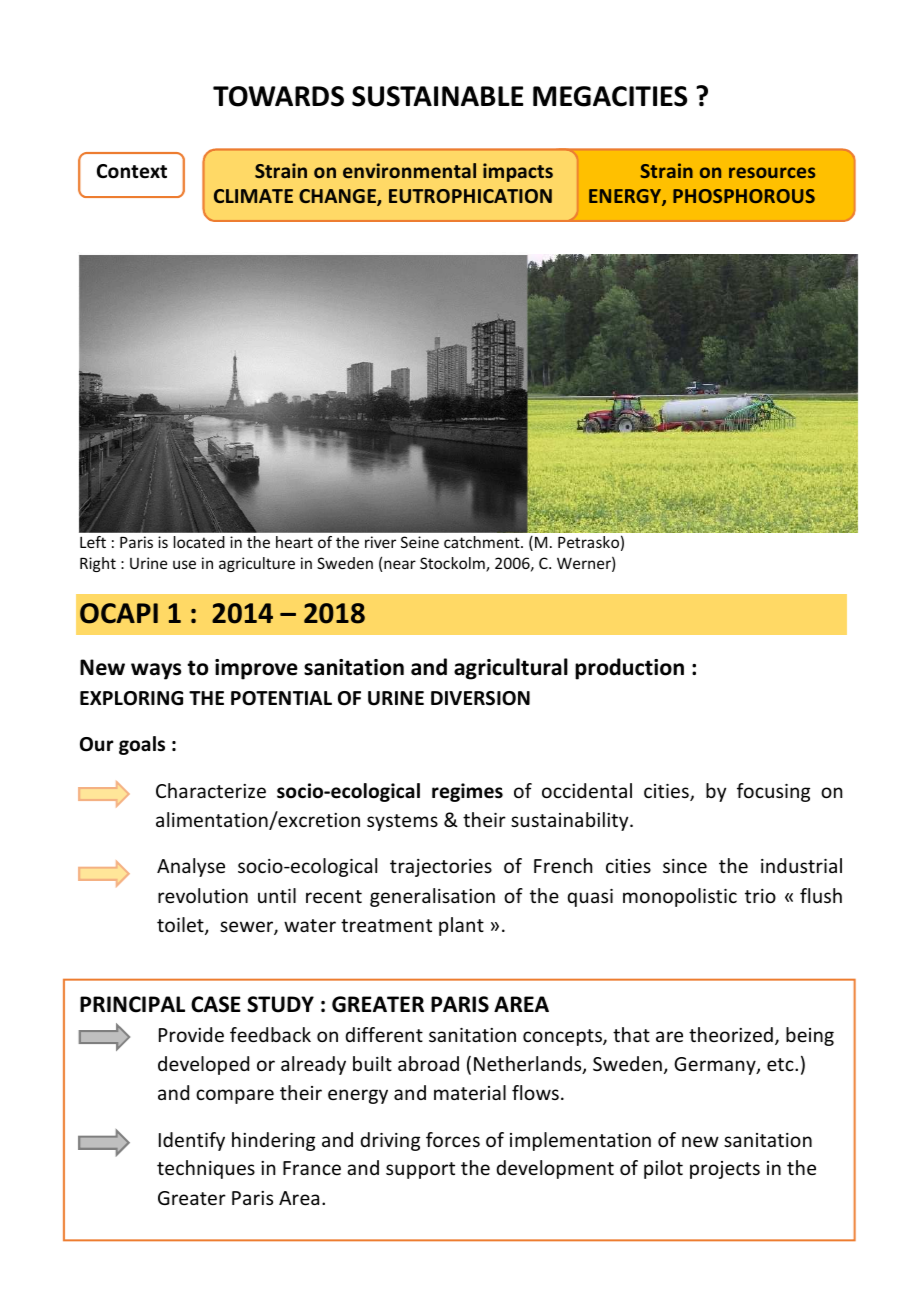 The width and height of the image is (924, 1310). What do you see at coordinates (132, 171) in the image?
I see `Context` at bounding box center [132, 171].
